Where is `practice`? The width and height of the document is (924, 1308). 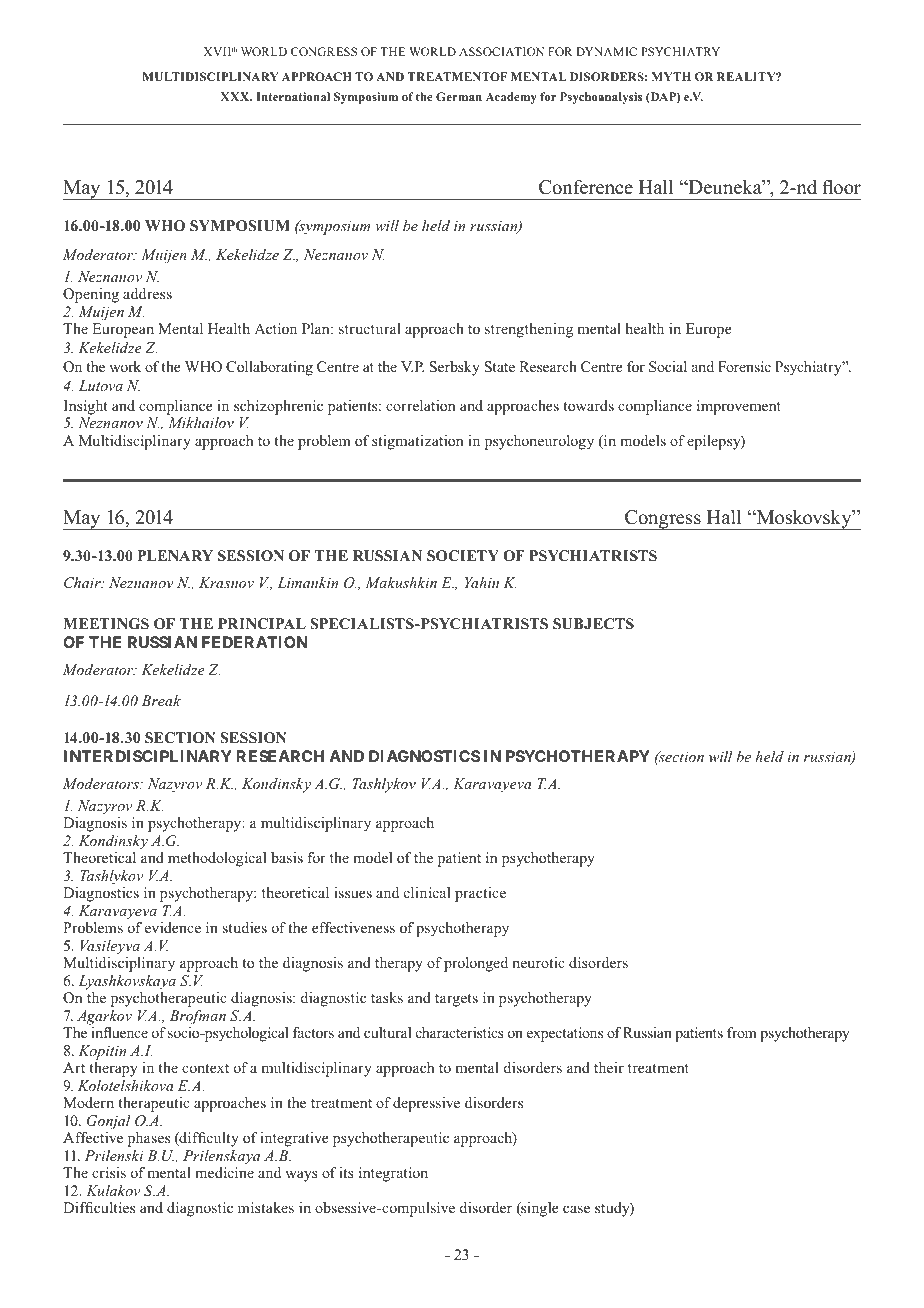 practice is located at coordinates (480, 894).
